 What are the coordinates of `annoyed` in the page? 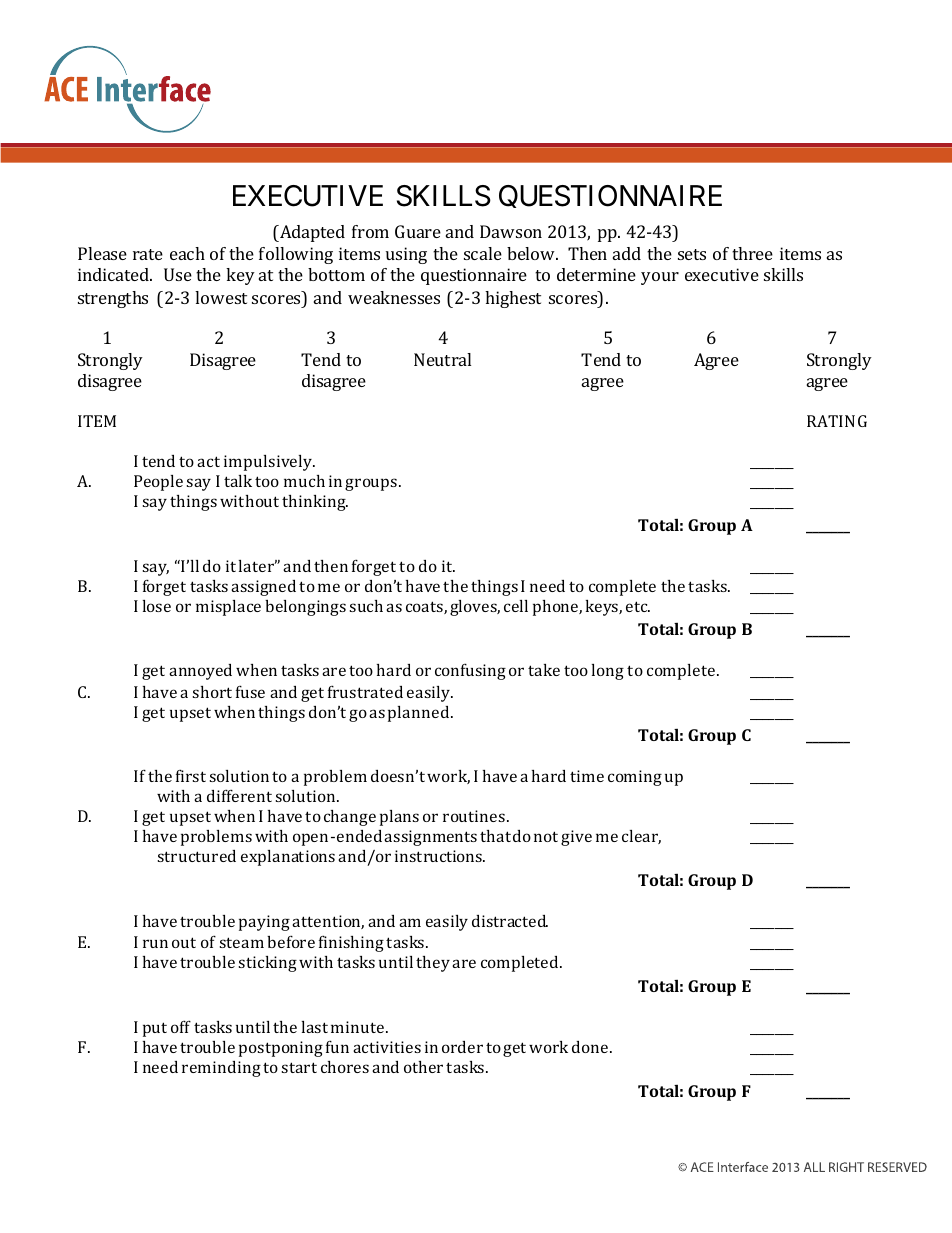 It's located at (200, 672).
